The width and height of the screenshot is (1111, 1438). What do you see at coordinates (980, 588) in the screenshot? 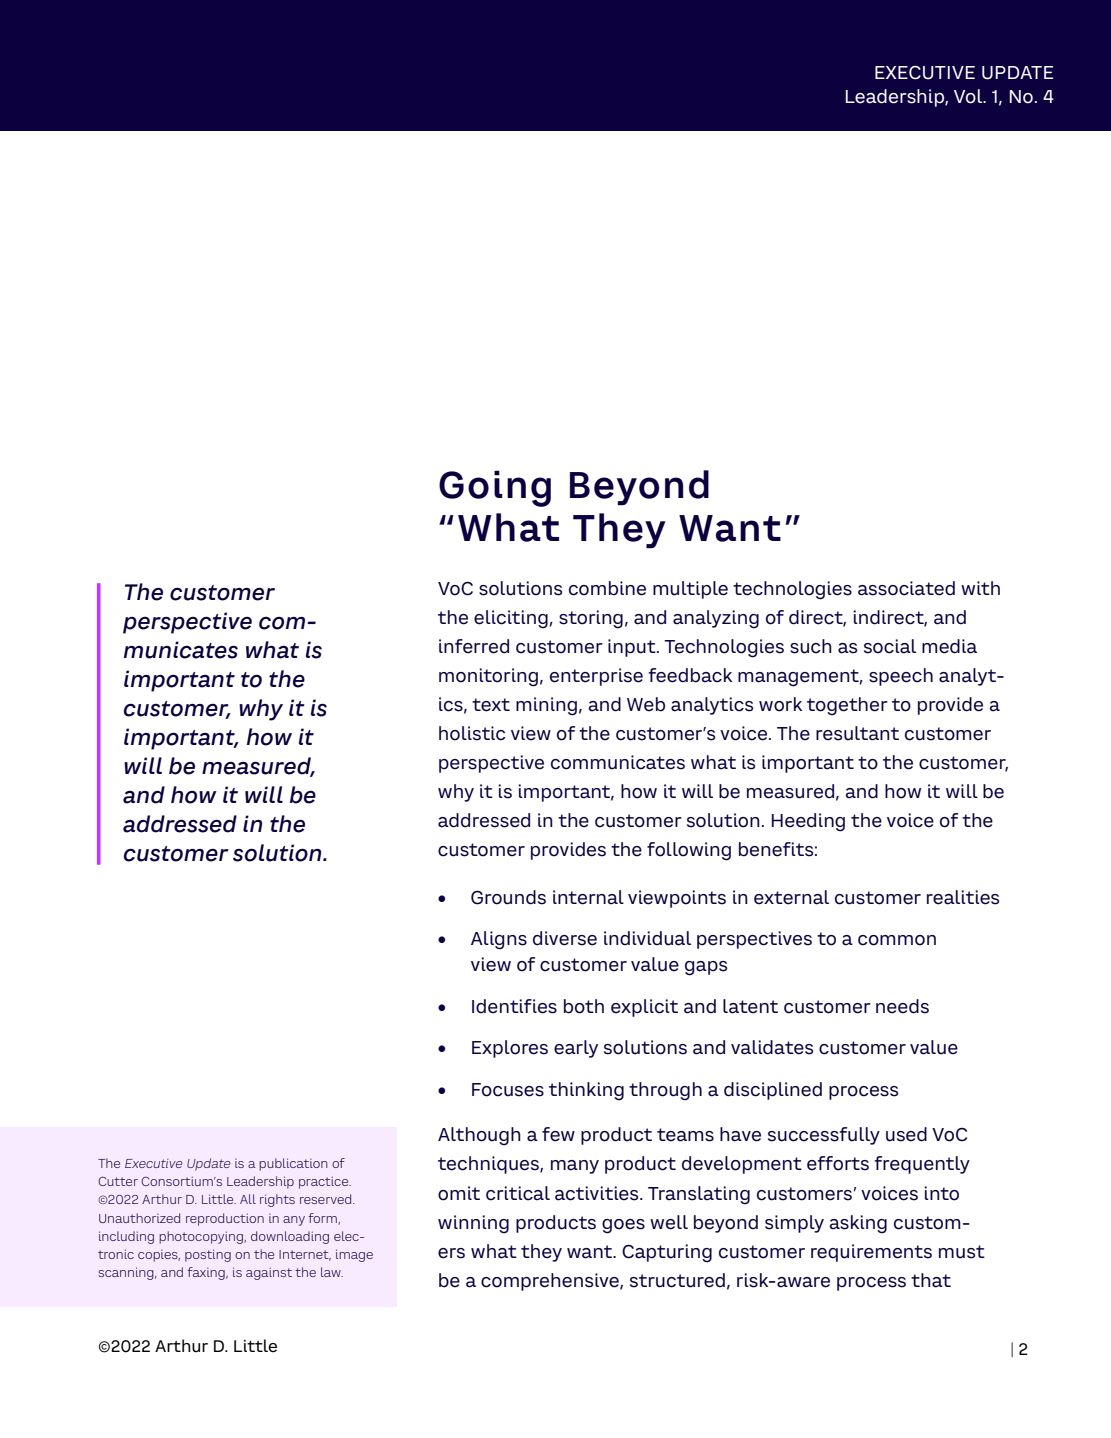
I see `with` at bounding box center [980, 588].
